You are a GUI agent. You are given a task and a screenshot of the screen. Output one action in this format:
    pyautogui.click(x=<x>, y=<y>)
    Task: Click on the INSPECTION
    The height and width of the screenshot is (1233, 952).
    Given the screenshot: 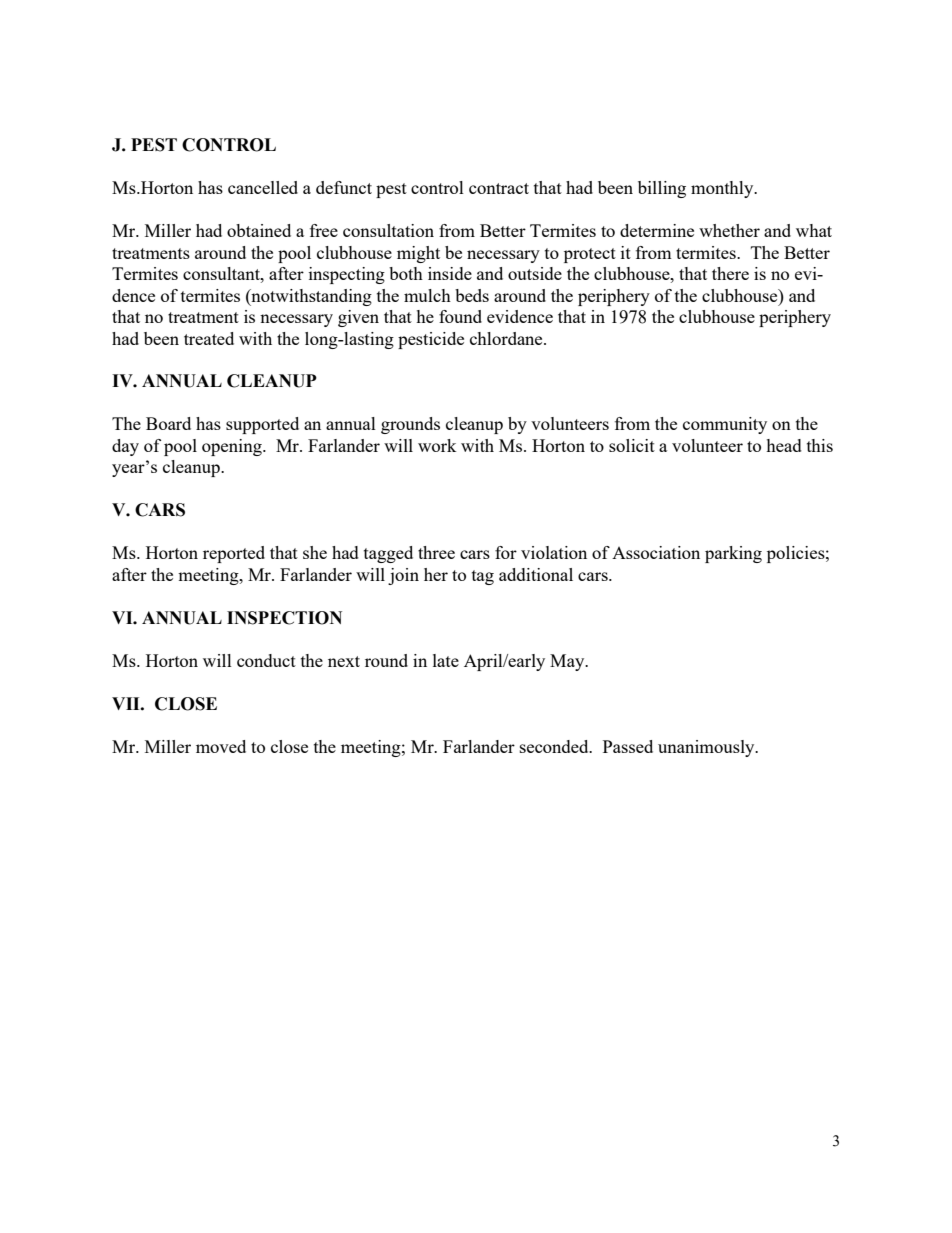 What is the action you would take?
    pyautogui.click(x=284, y=618)
